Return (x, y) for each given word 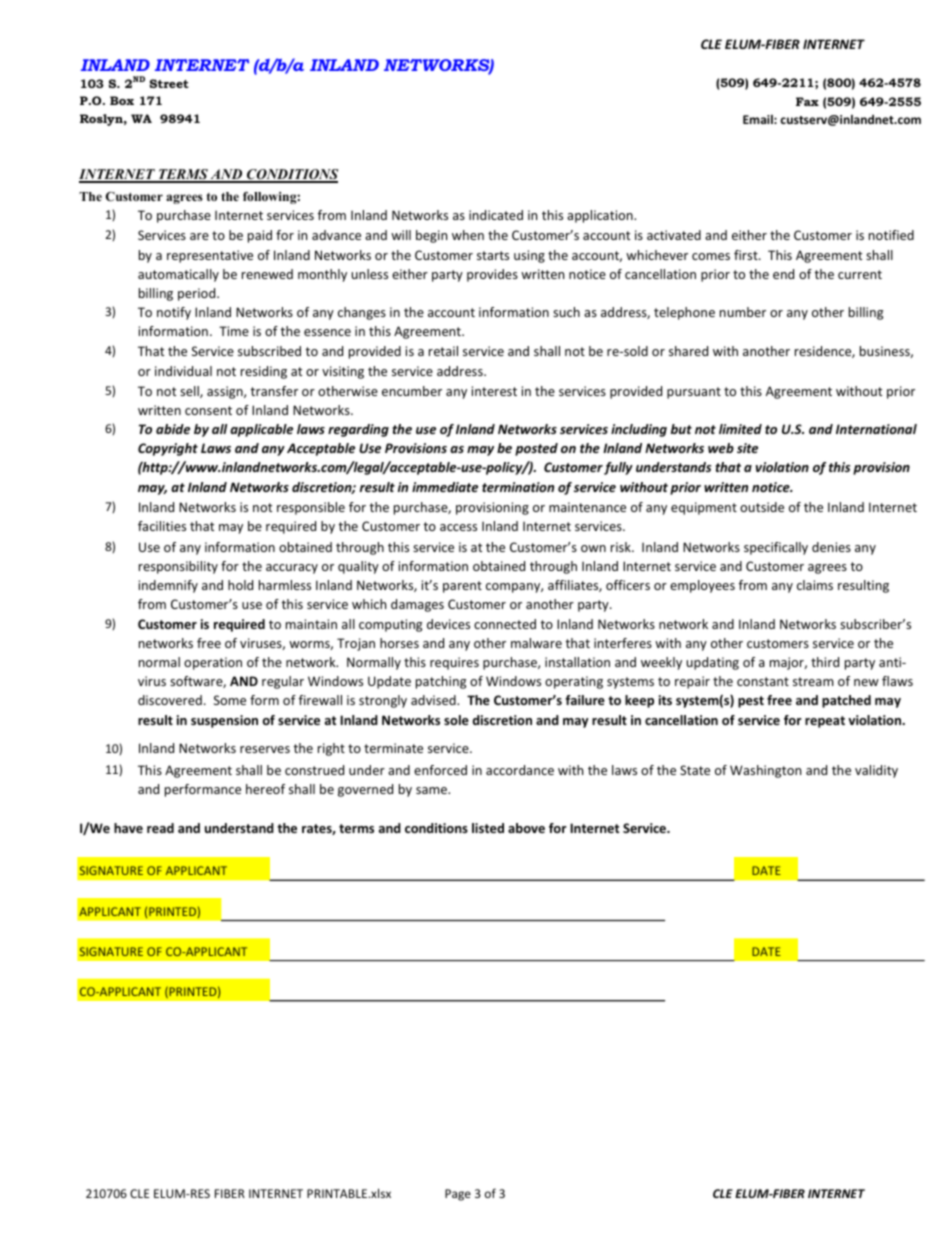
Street (169, 83)
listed (488, 828)
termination (518, 487)
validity (876, 771)
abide (173, 429)
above (526, 828)
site (747, 448)
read (160, 828)
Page (458, 1195)
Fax (807, 101)
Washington (765, 771)
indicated (496, 215)
